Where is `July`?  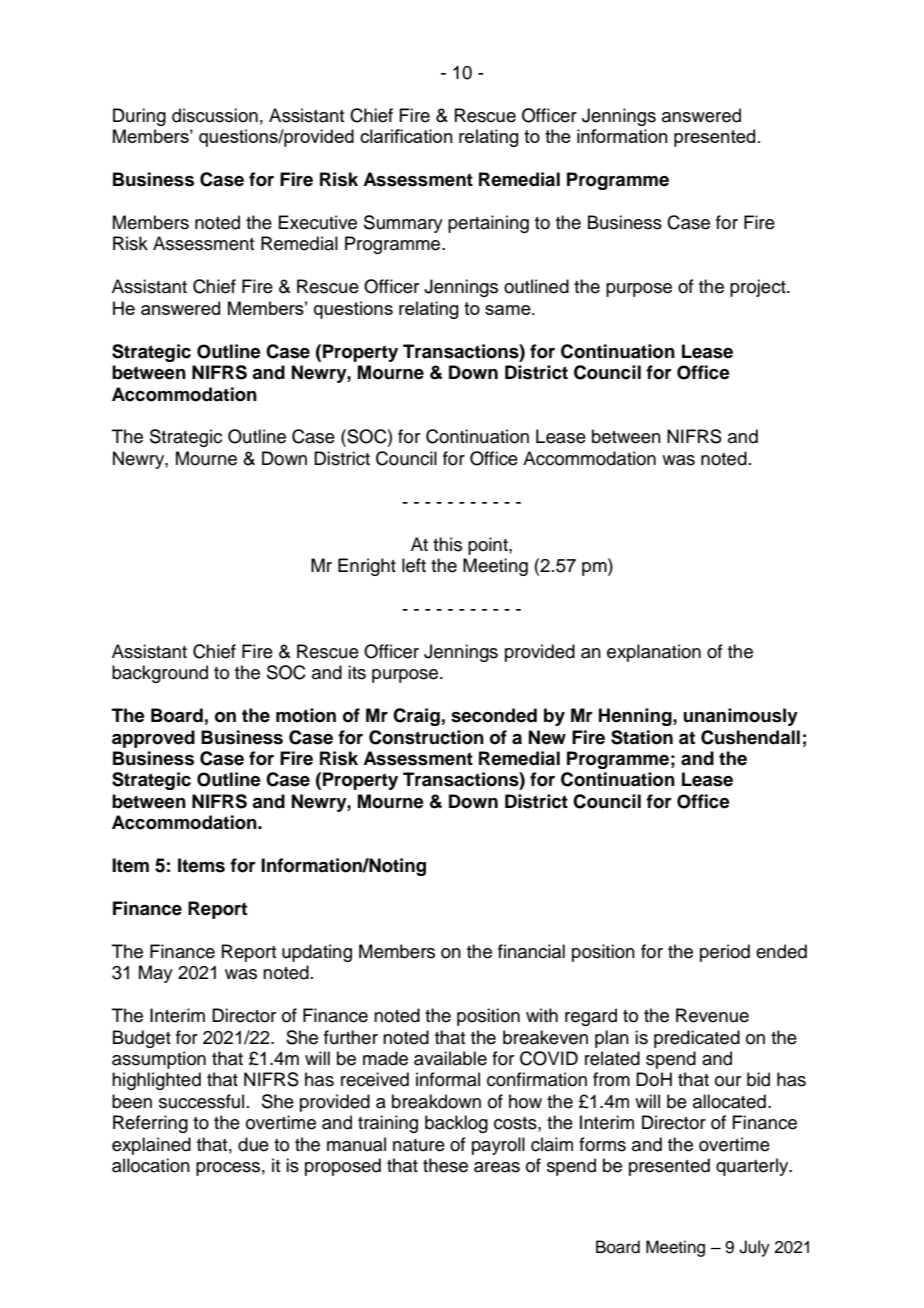 July is located at coordinates (754, 1248).
